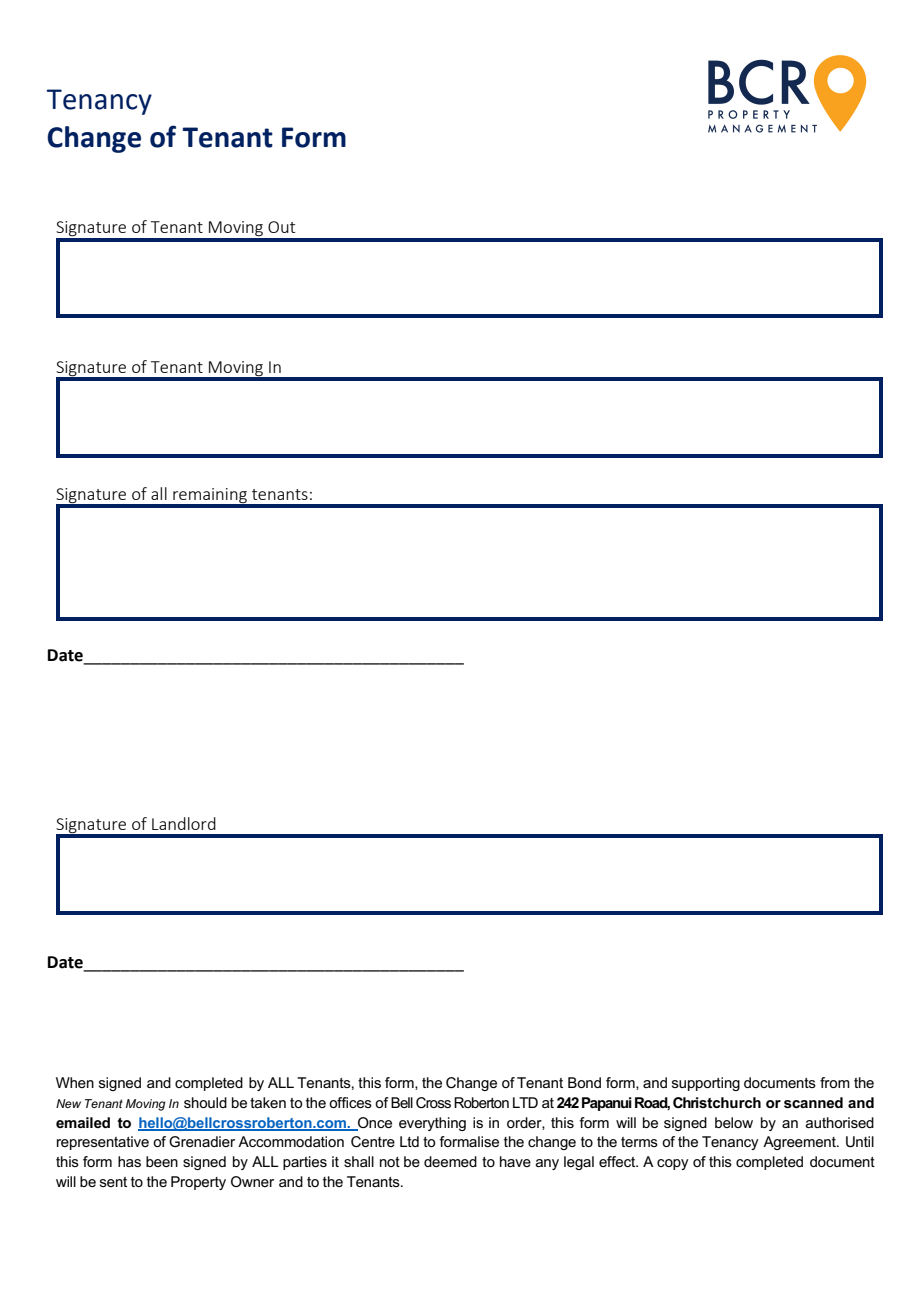 Image resolution: width=924 pixels, height=1308 pixels. I want to click on supporting, so click(706, 1084).
